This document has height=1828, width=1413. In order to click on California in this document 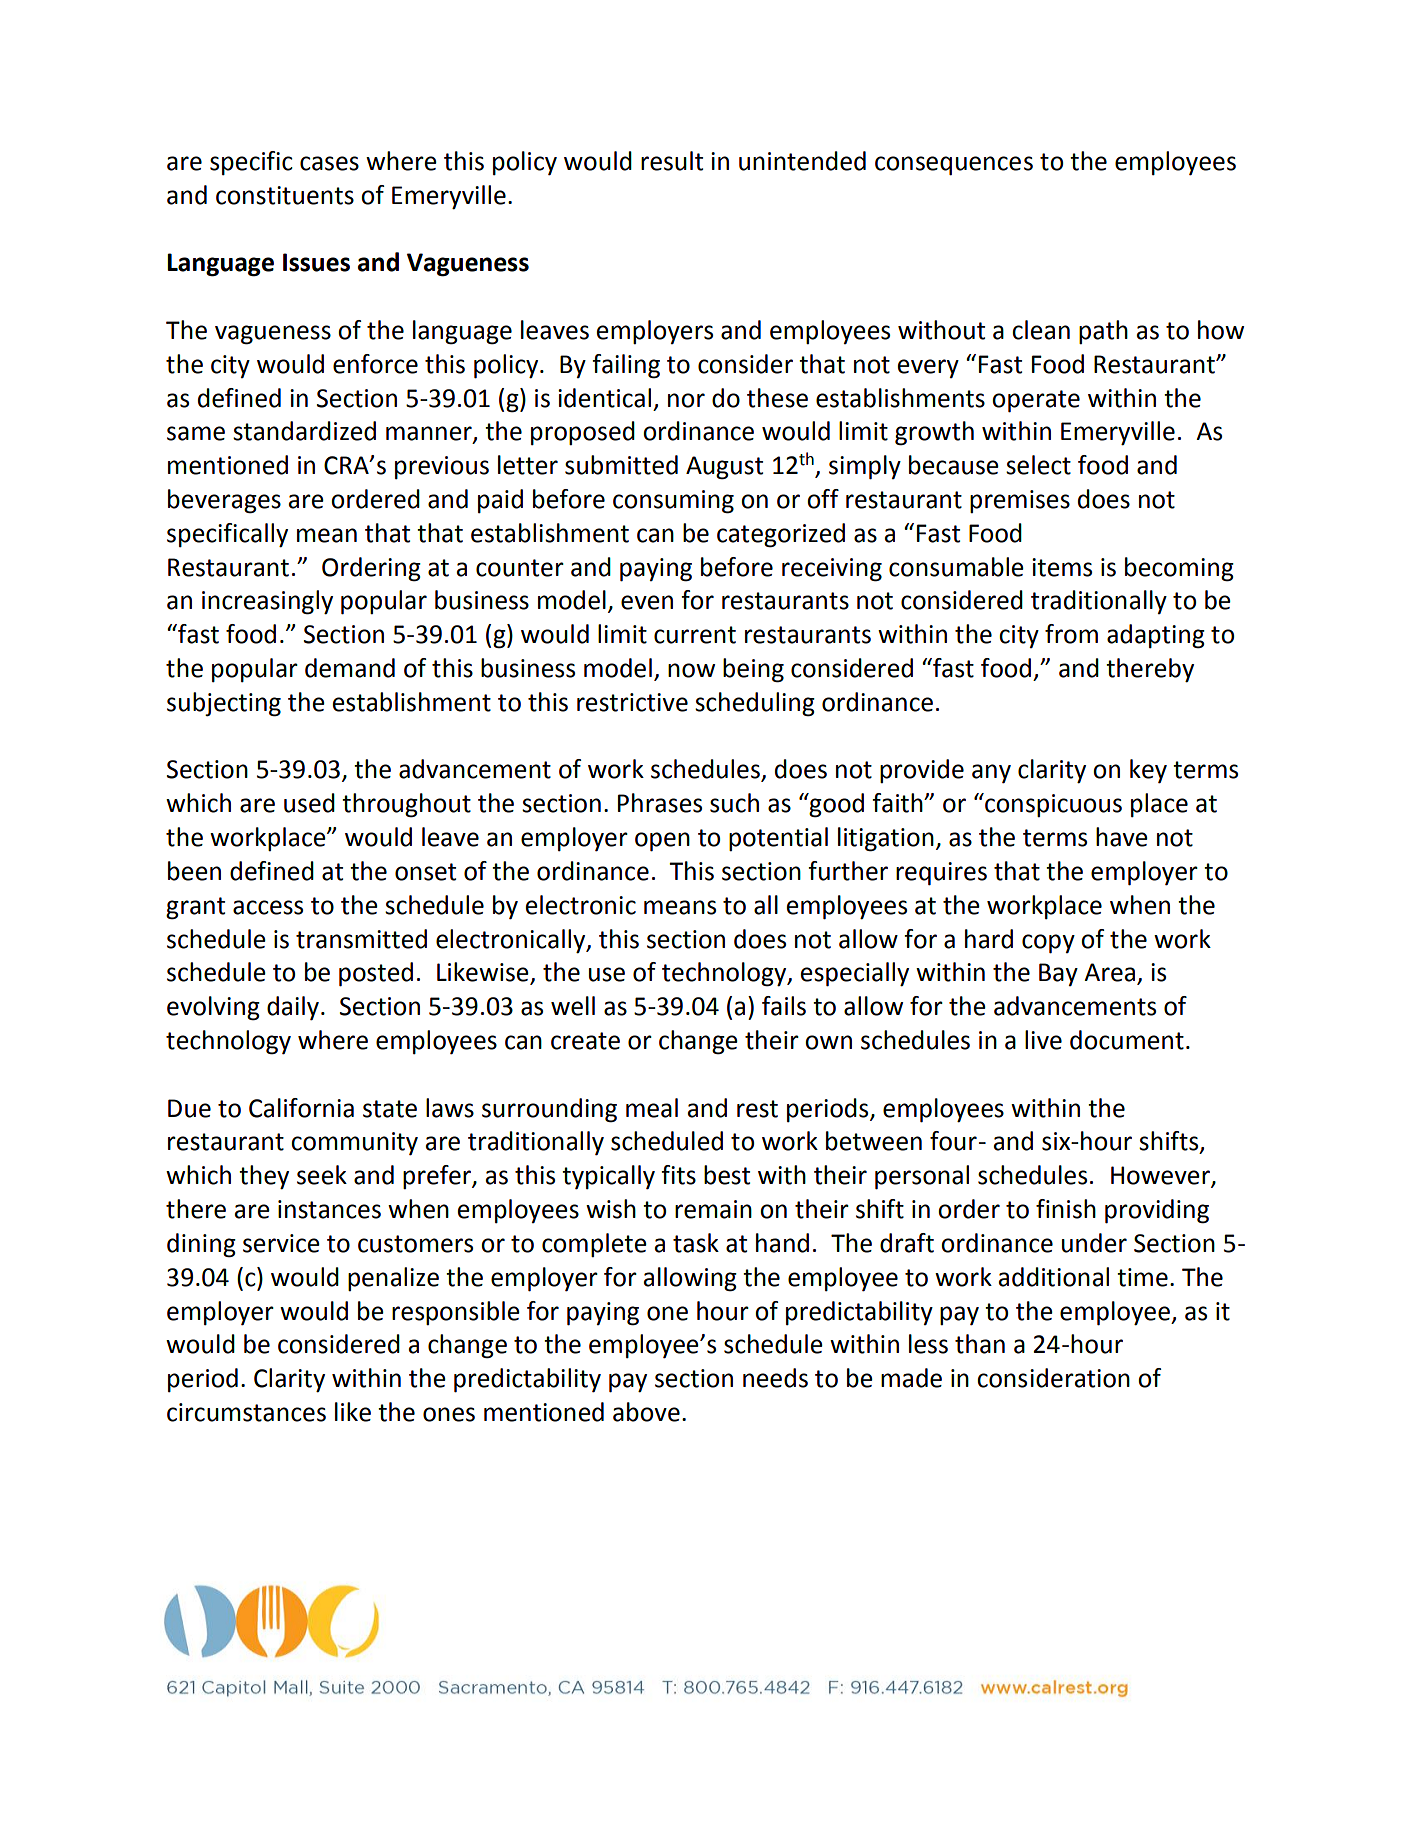, I will do `click(301, 1108)`.
